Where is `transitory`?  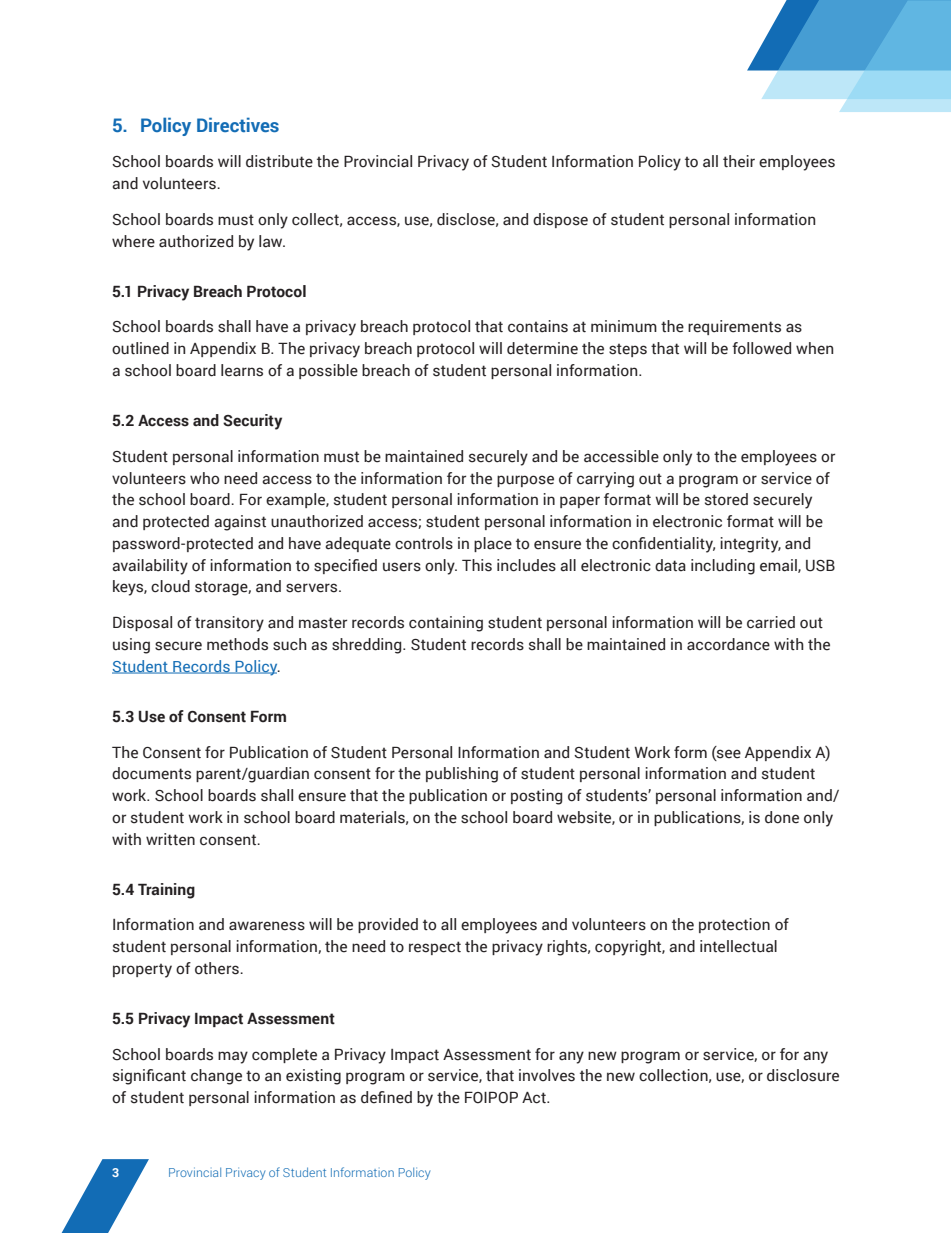
transitory is located at coordinates (229, 624).
